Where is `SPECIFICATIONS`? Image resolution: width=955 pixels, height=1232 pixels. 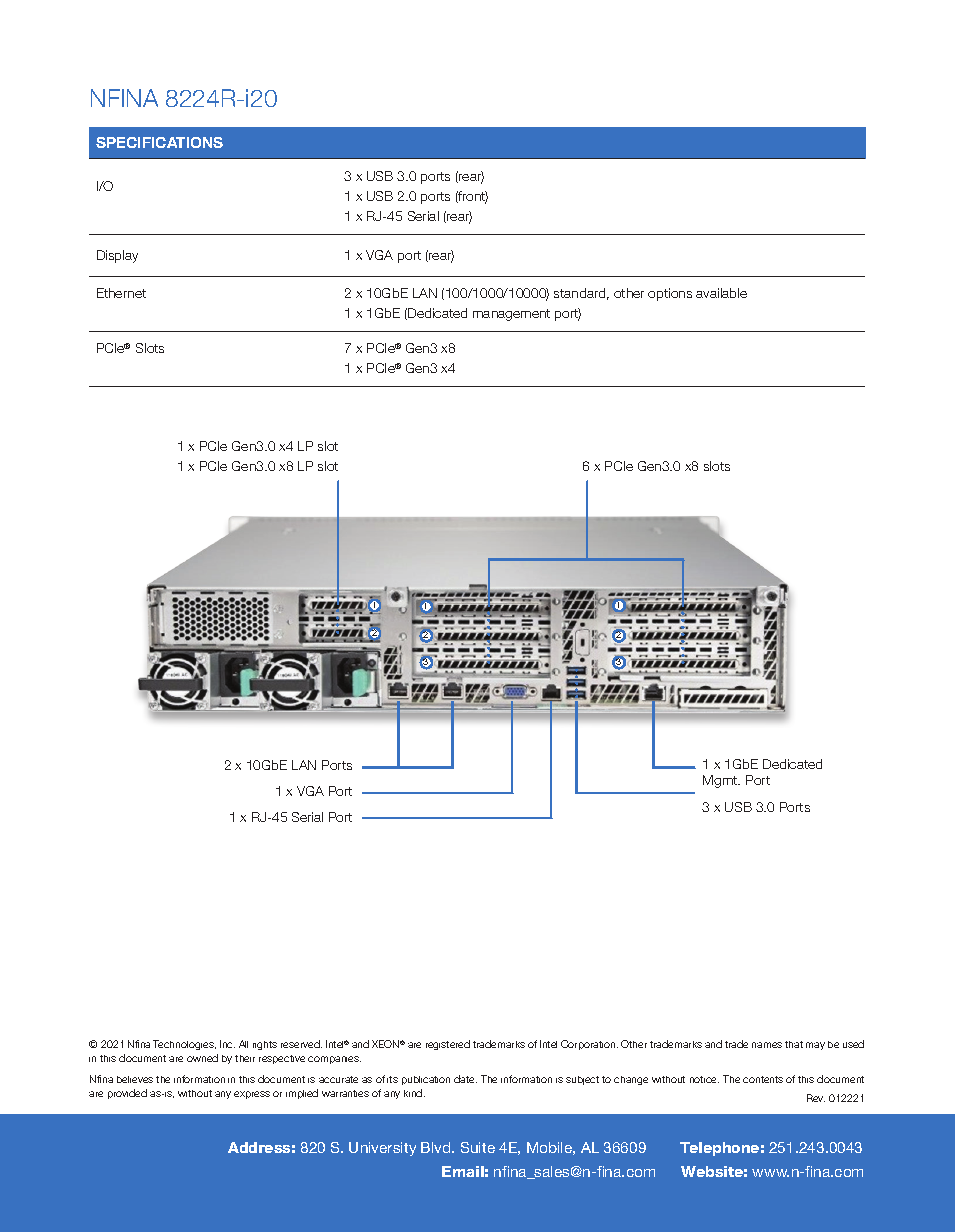
SPECIFICATIONS is located at coordinates (159, 142).
